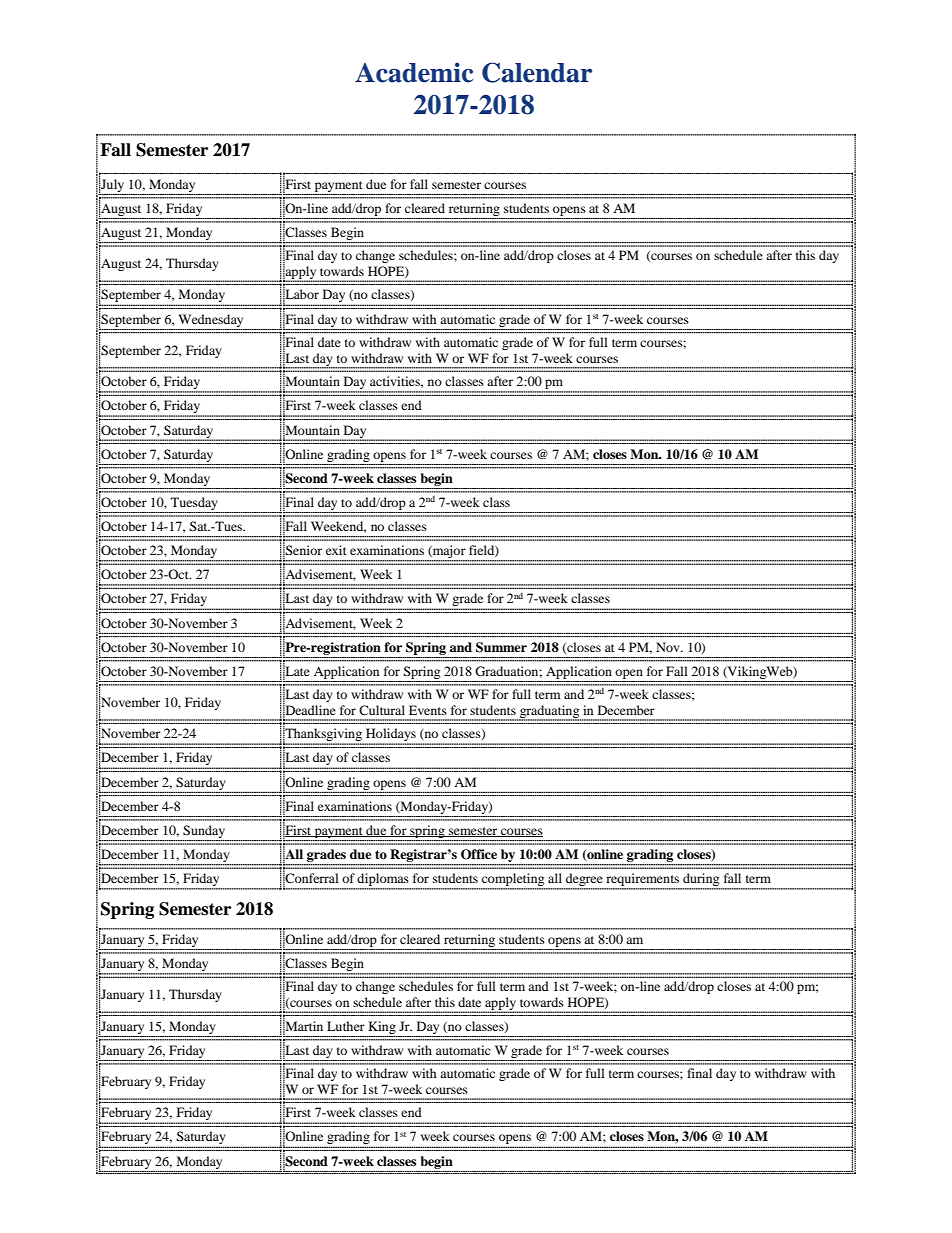 This screenshot has width=952, height=1233. Describe the element at coordinates (210, 320) in the screenshot. I see `Wednesday` at that location.
